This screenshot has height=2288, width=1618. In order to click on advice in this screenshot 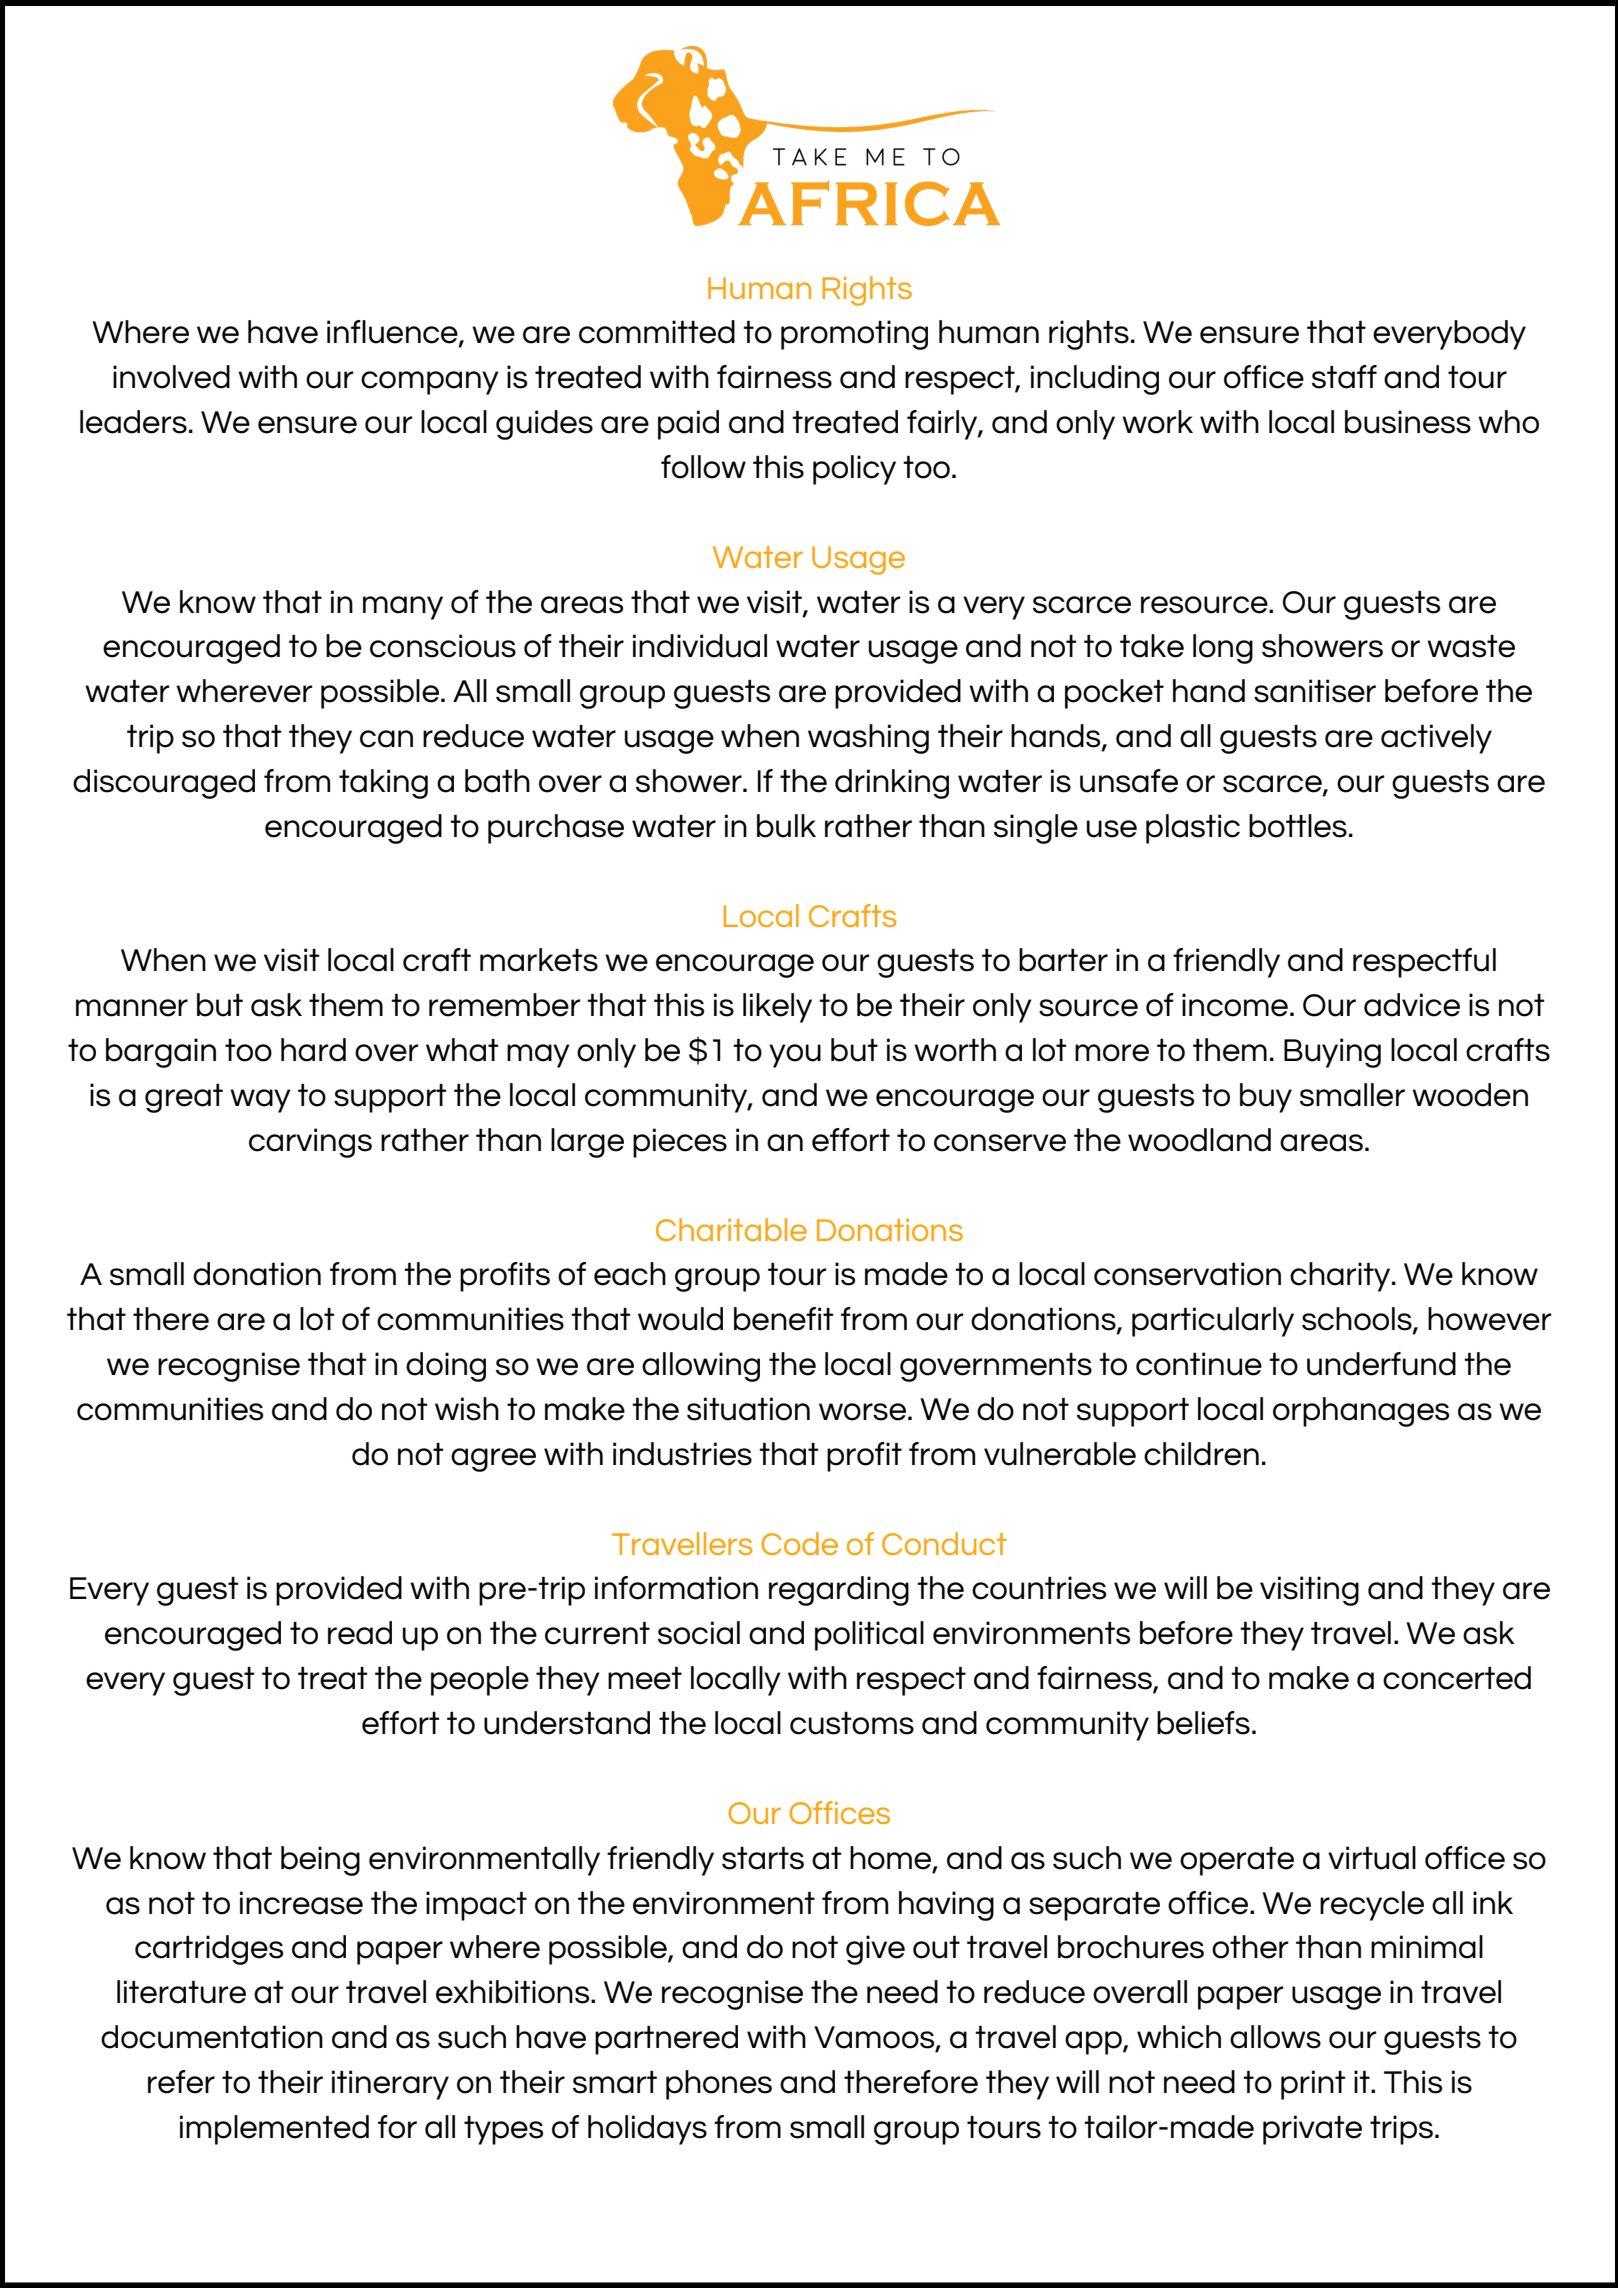, I will do `click(1412, 1005)`.
